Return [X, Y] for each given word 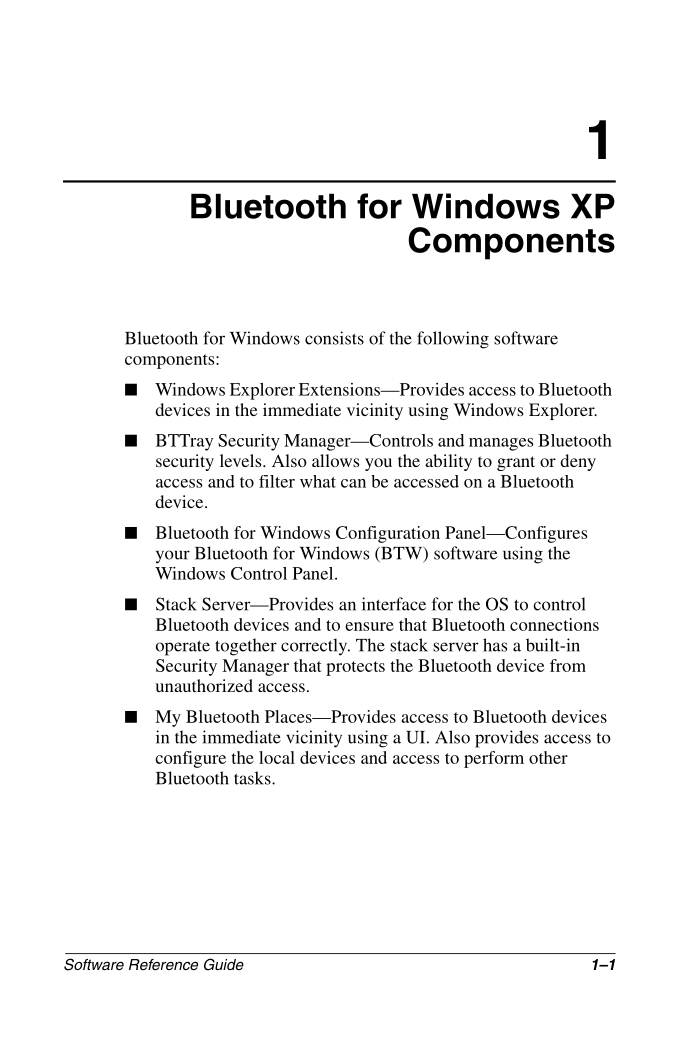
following [453, 340]
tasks [253, 778]
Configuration [388, 534]
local [277, 757]
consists [334, 338]
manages [501, 444]
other [548, 757]
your [173, 557]
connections [554, 624]
